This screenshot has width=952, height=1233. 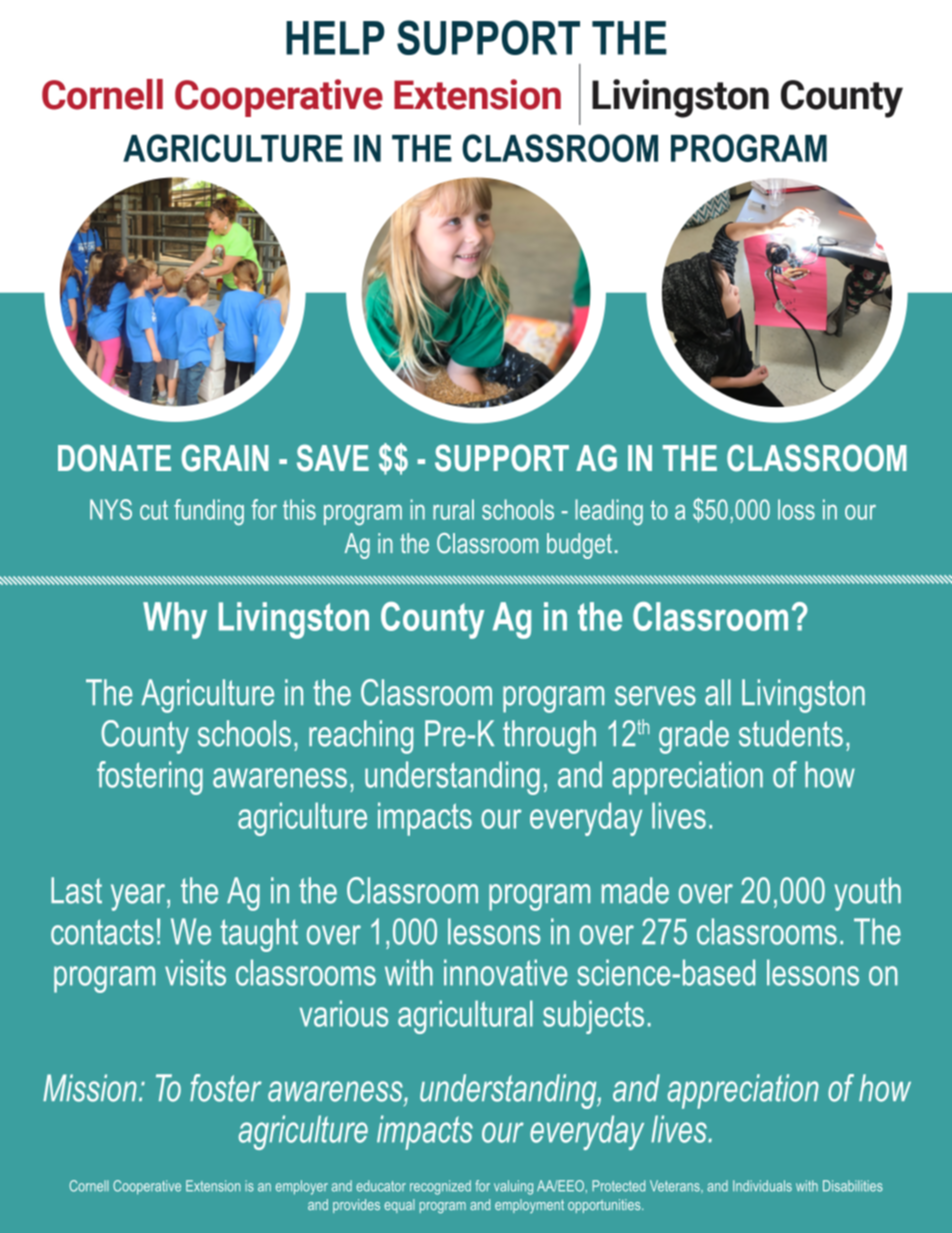 I want to click on SAVE, so click(x=333, y=458).
